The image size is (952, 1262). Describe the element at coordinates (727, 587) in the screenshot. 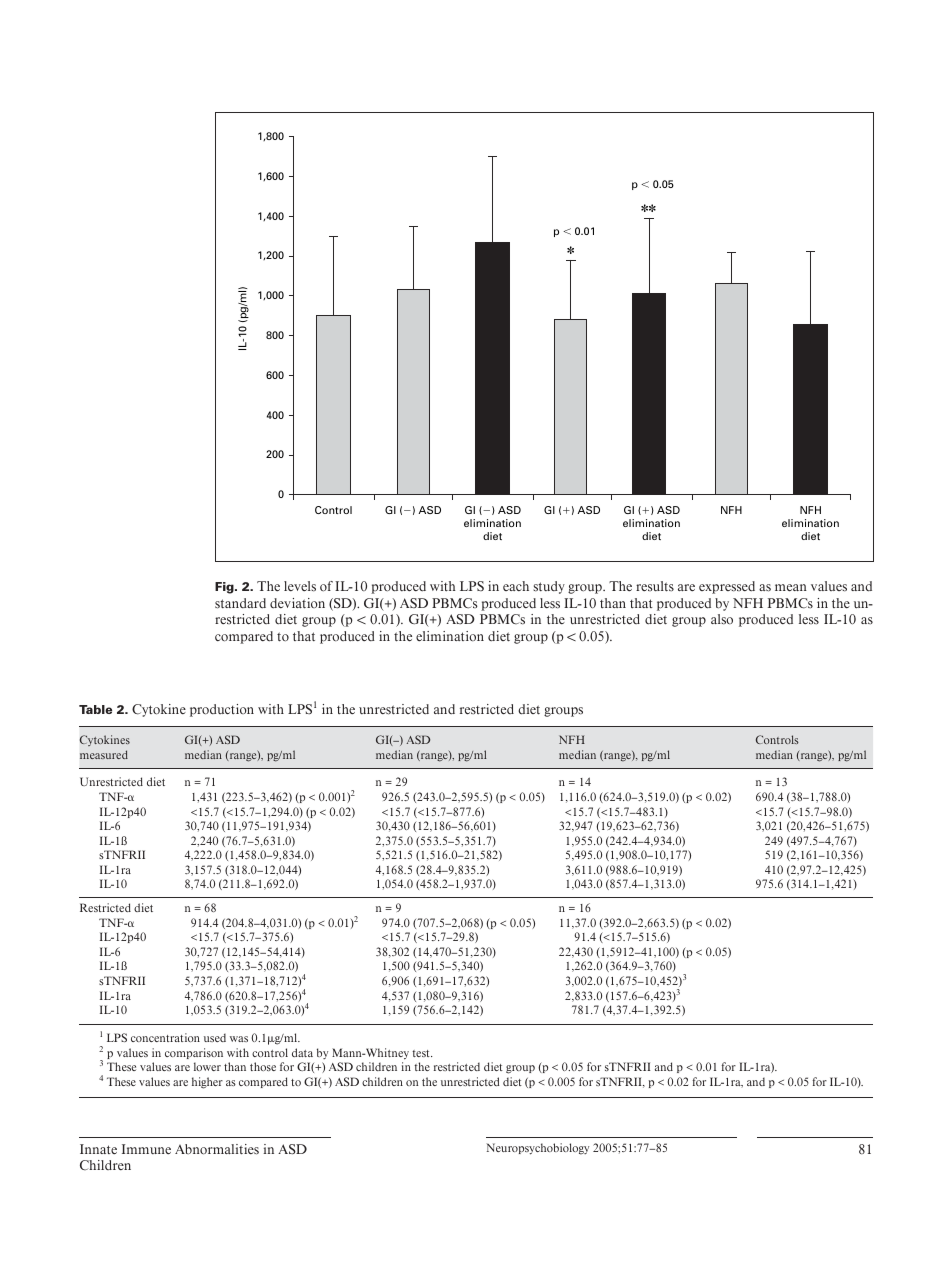

I see `expressed` at that location.
